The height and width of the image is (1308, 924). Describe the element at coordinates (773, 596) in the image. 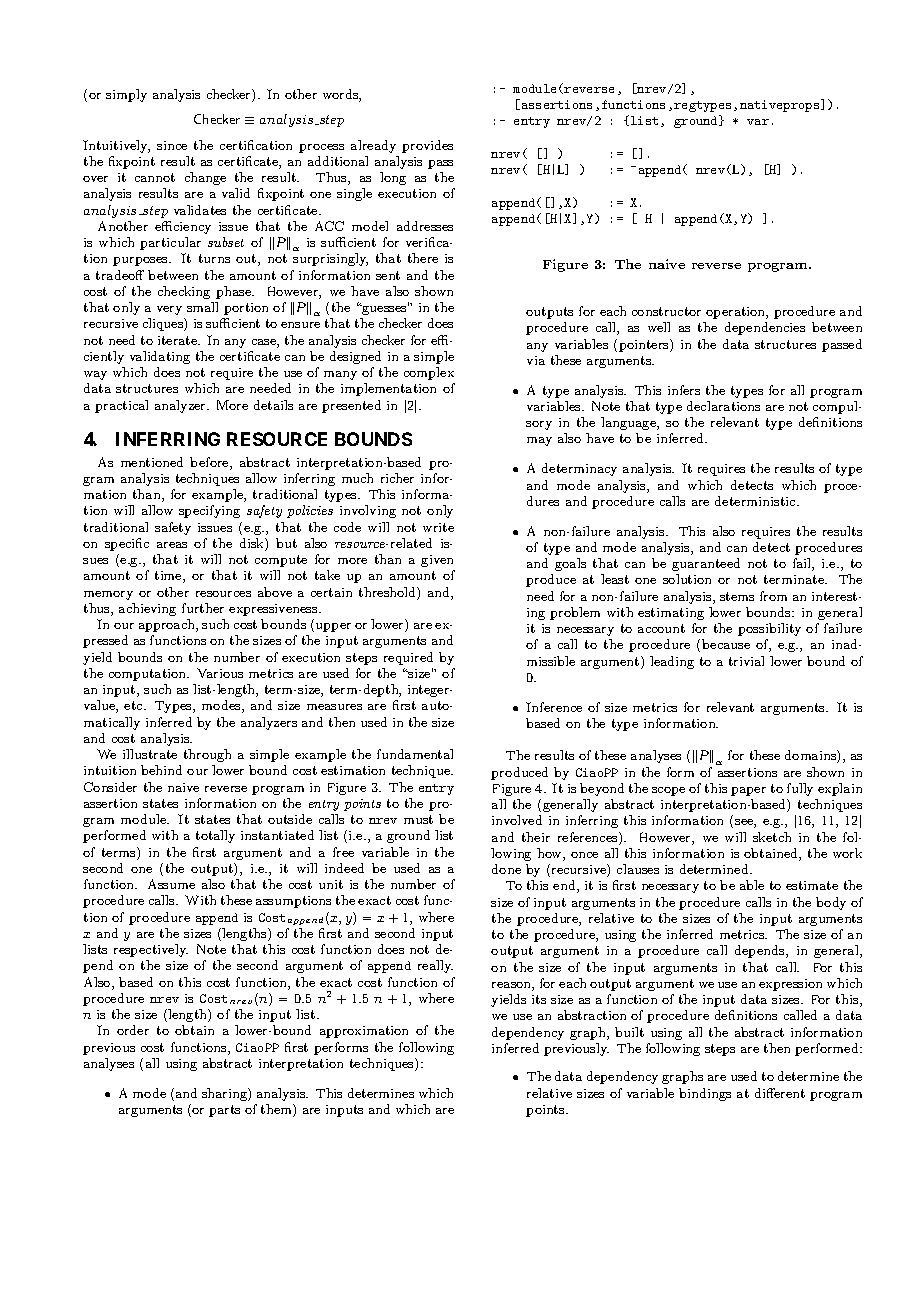

I see `from` at that location.
